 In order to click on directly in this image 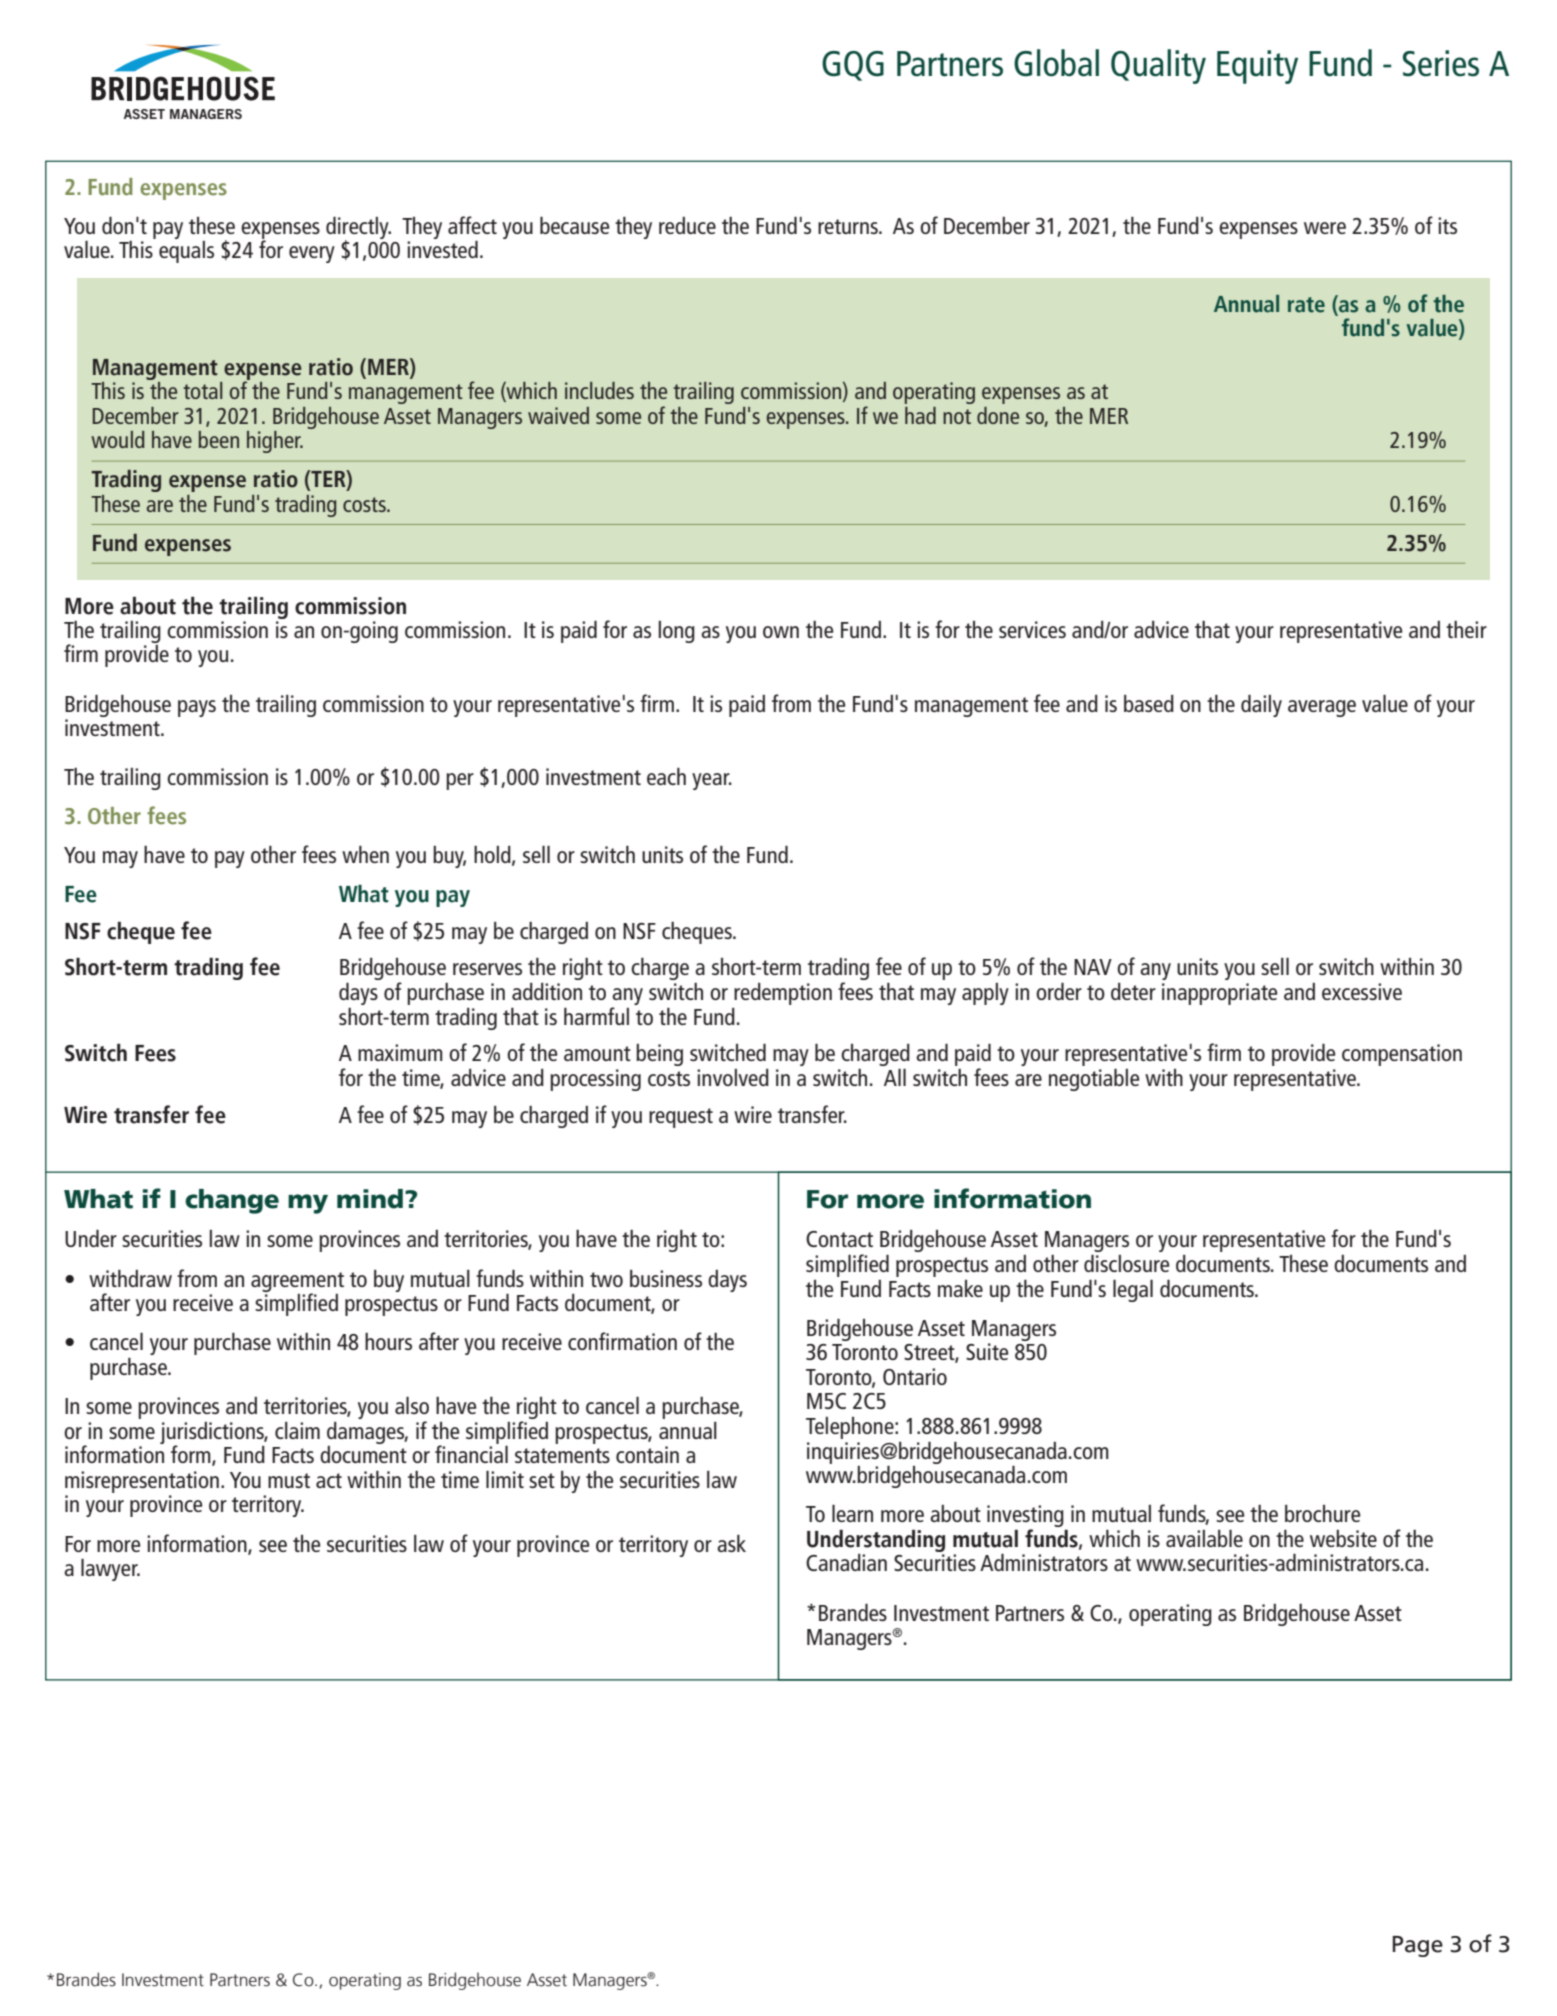, I will do `click(358, 228)`.
